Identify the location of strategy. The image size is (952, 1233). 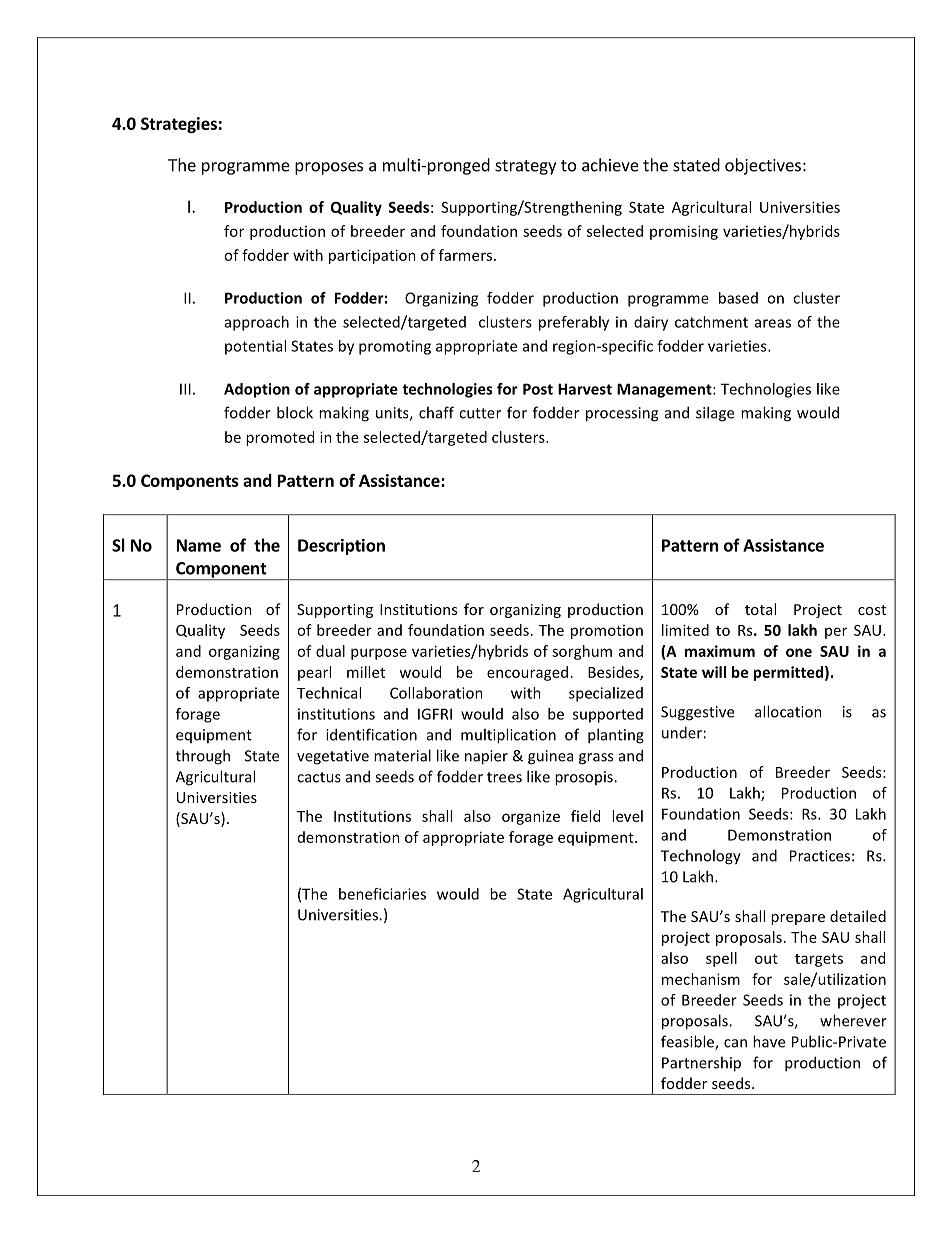
(525, 167).
